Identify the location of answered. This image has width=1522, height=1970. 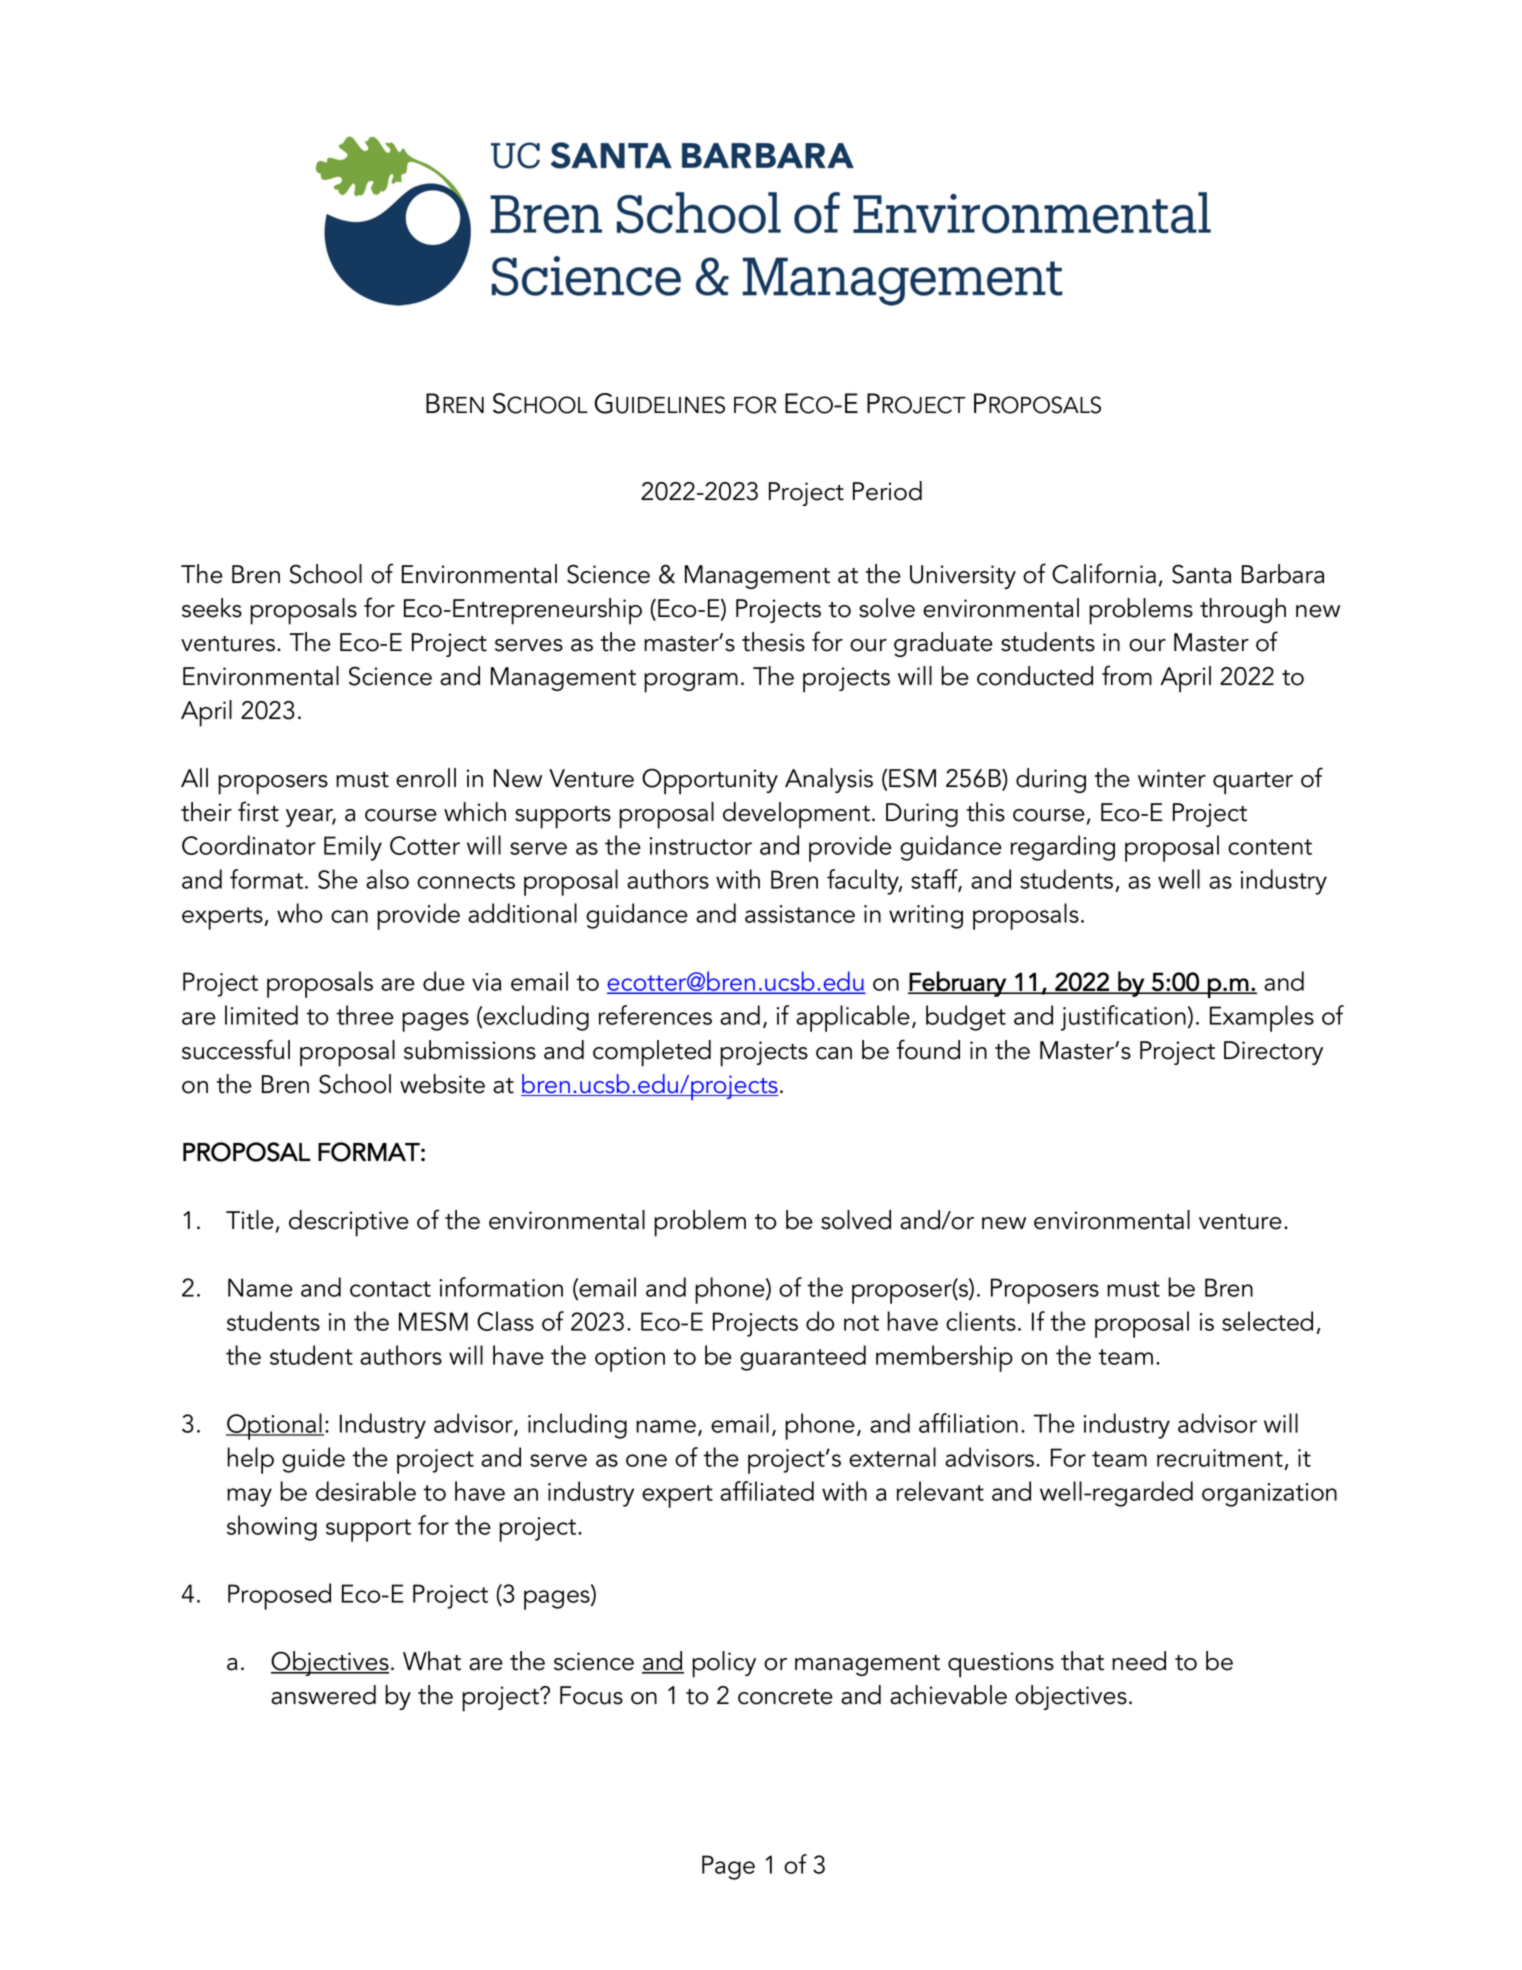
(323, 1695).
